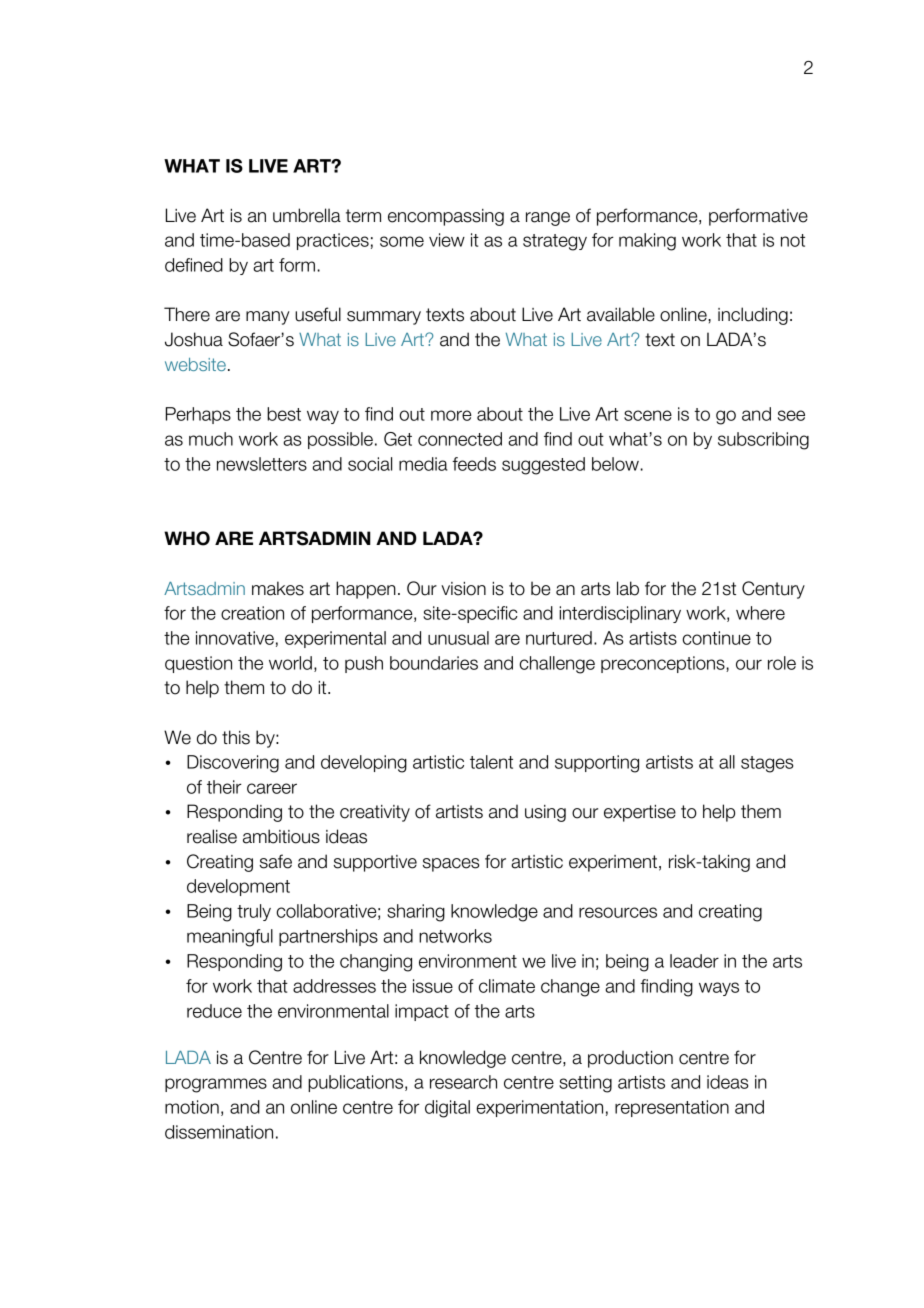  Describe the element at coordinates (647, 242) in the document. I see `making` at that location.
